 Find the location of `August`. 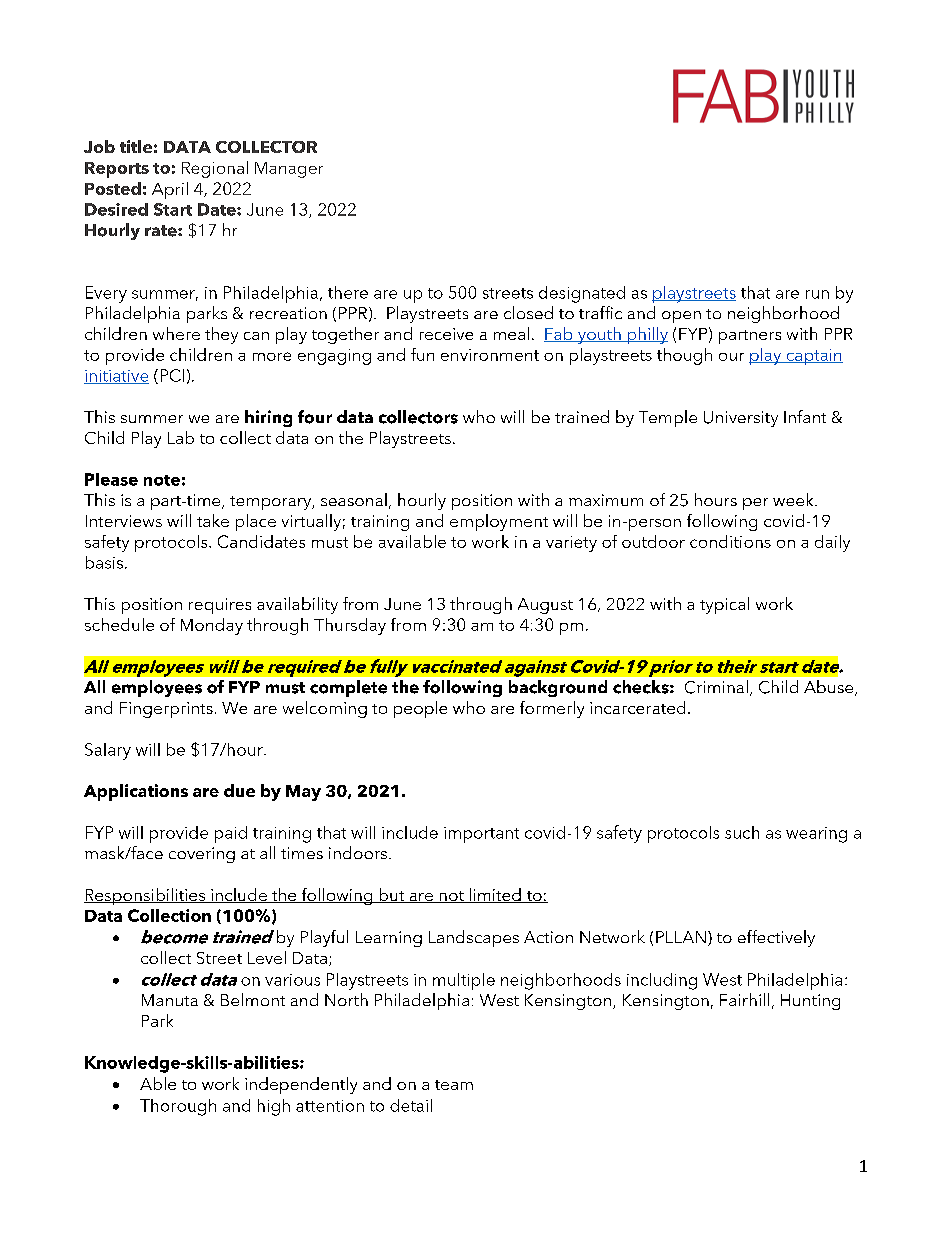

August is located at coordinates (545, 606).
